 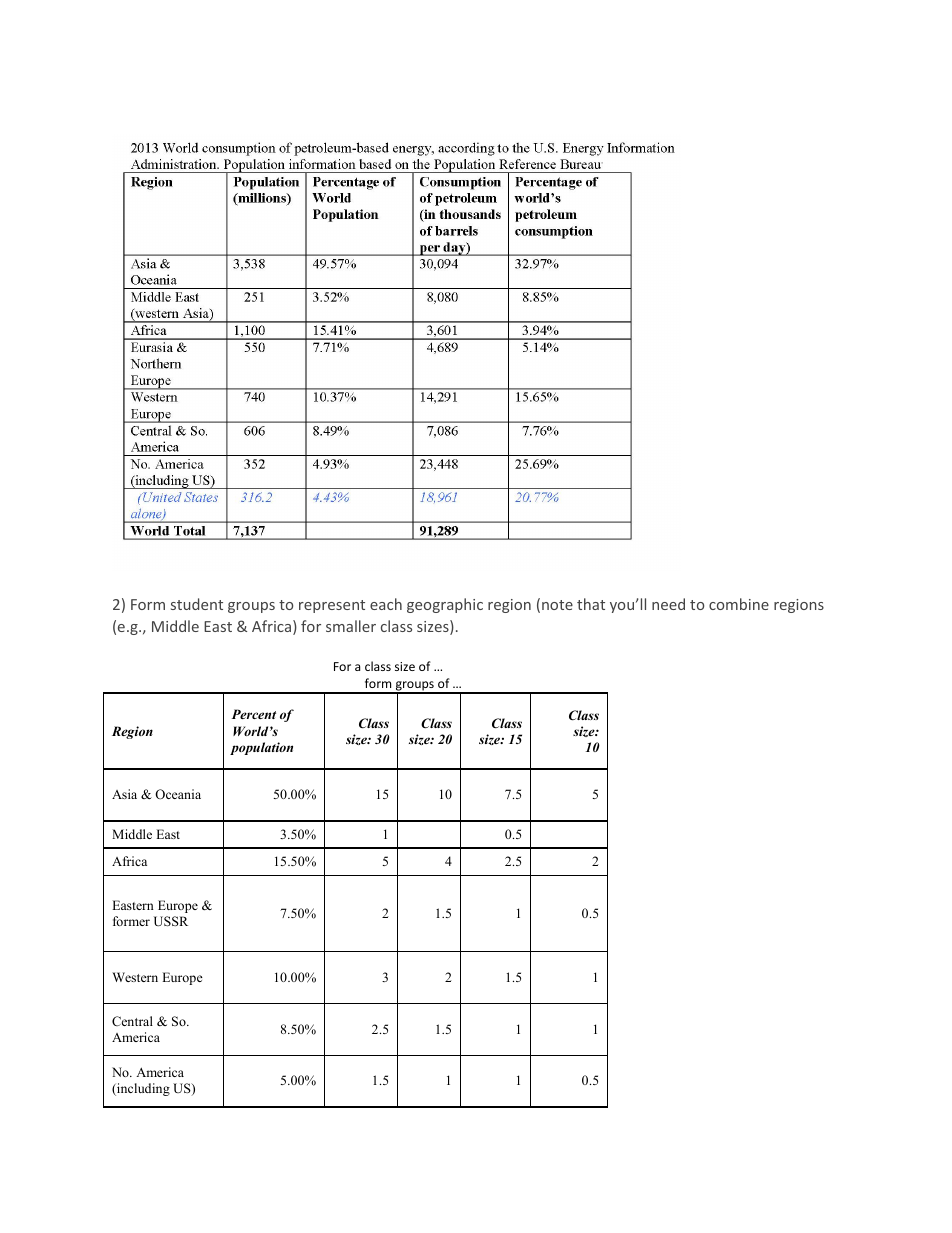 I want to click on student, so click(x=197, y=604).
